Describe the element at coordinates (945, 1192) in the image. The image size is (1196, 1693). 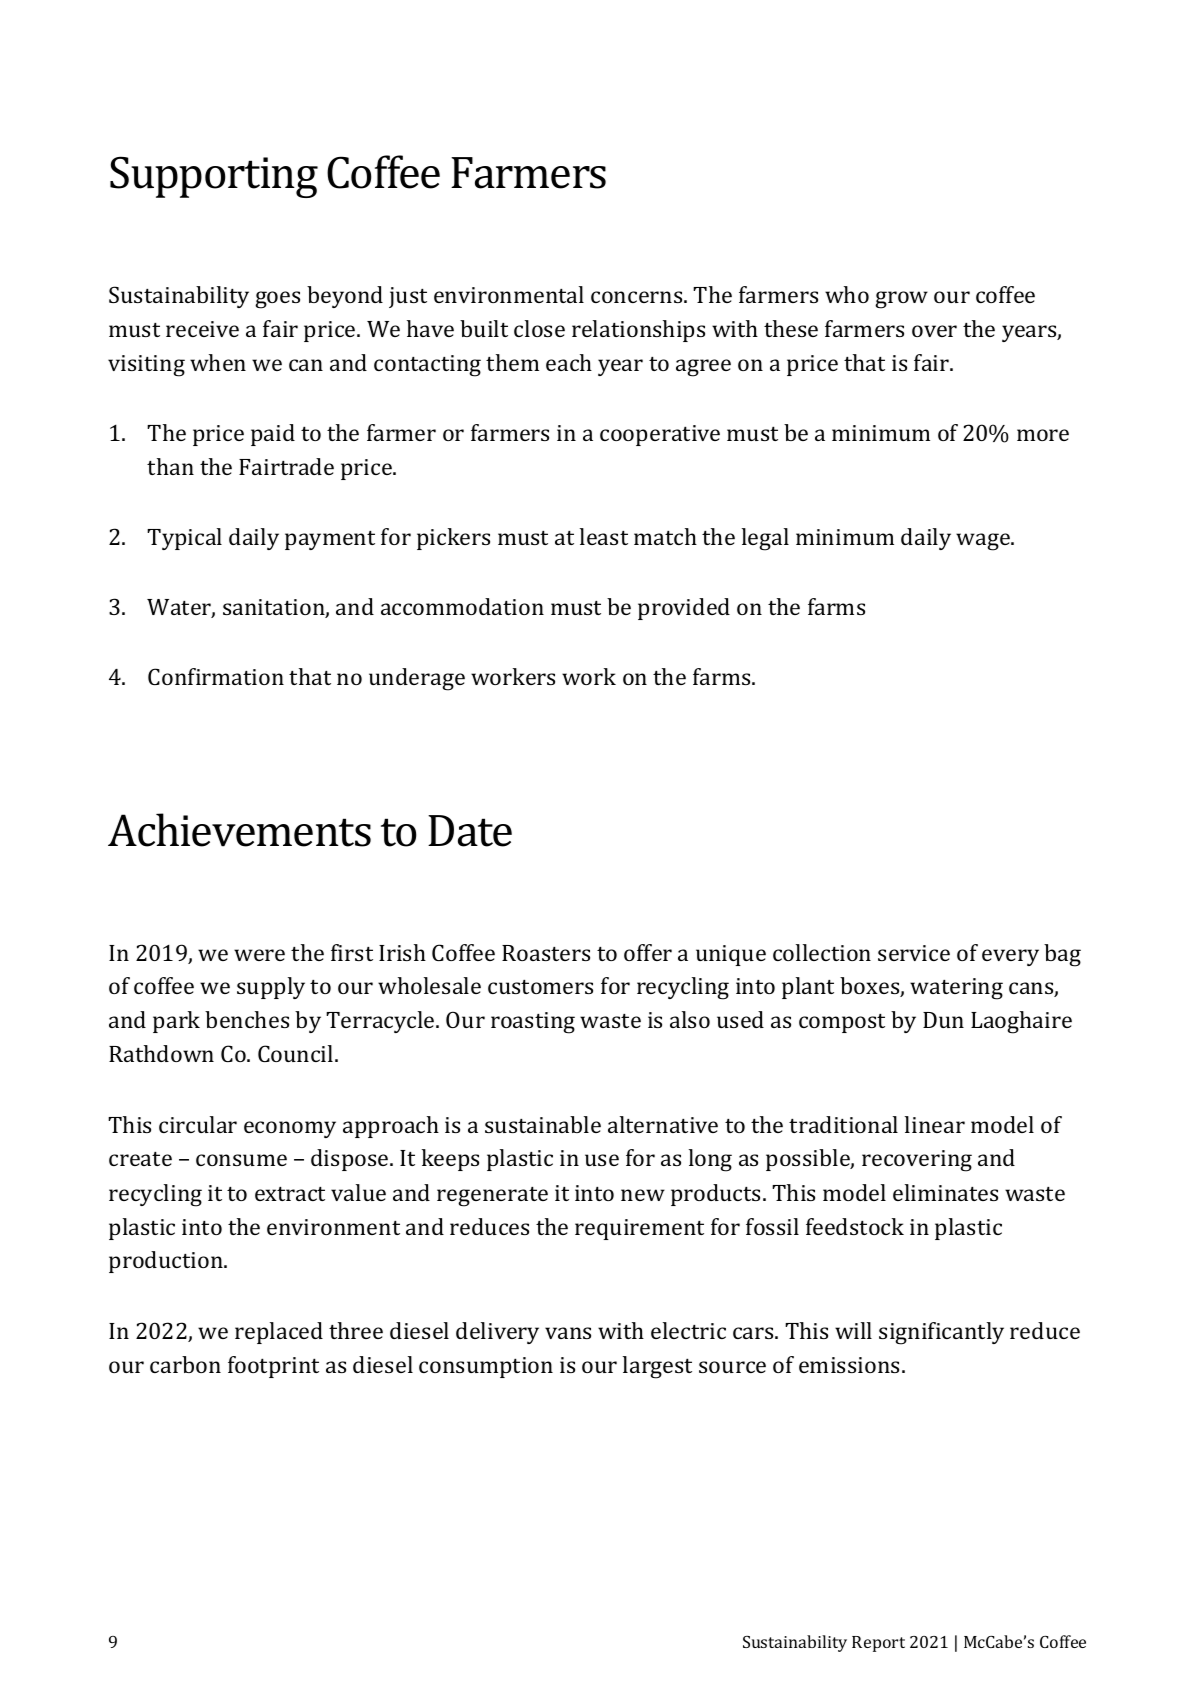
I see `eliminates` at that location.
